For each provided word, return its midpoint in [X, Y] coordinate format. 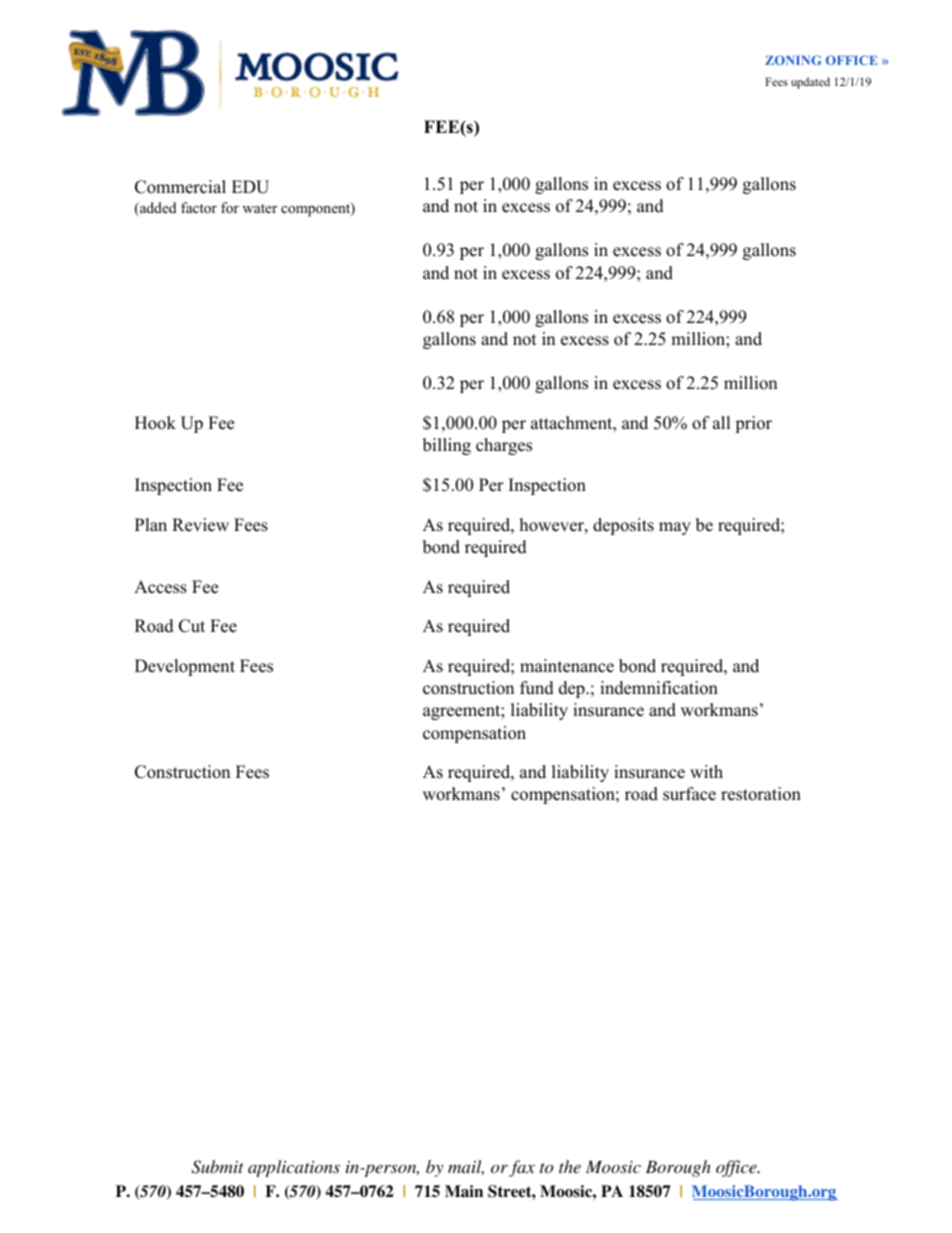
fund [537, 688]
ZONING [793, 60]
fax [522, 1168]
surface [689, 794]
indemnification [659, 688]
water [260, 208]
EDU [250, 187]
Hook [155, 423]
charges [504, 446]
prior [753, 424]
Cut [192, 626]
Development [185, 667]
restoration [761, 794]
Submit [218, 1167]
